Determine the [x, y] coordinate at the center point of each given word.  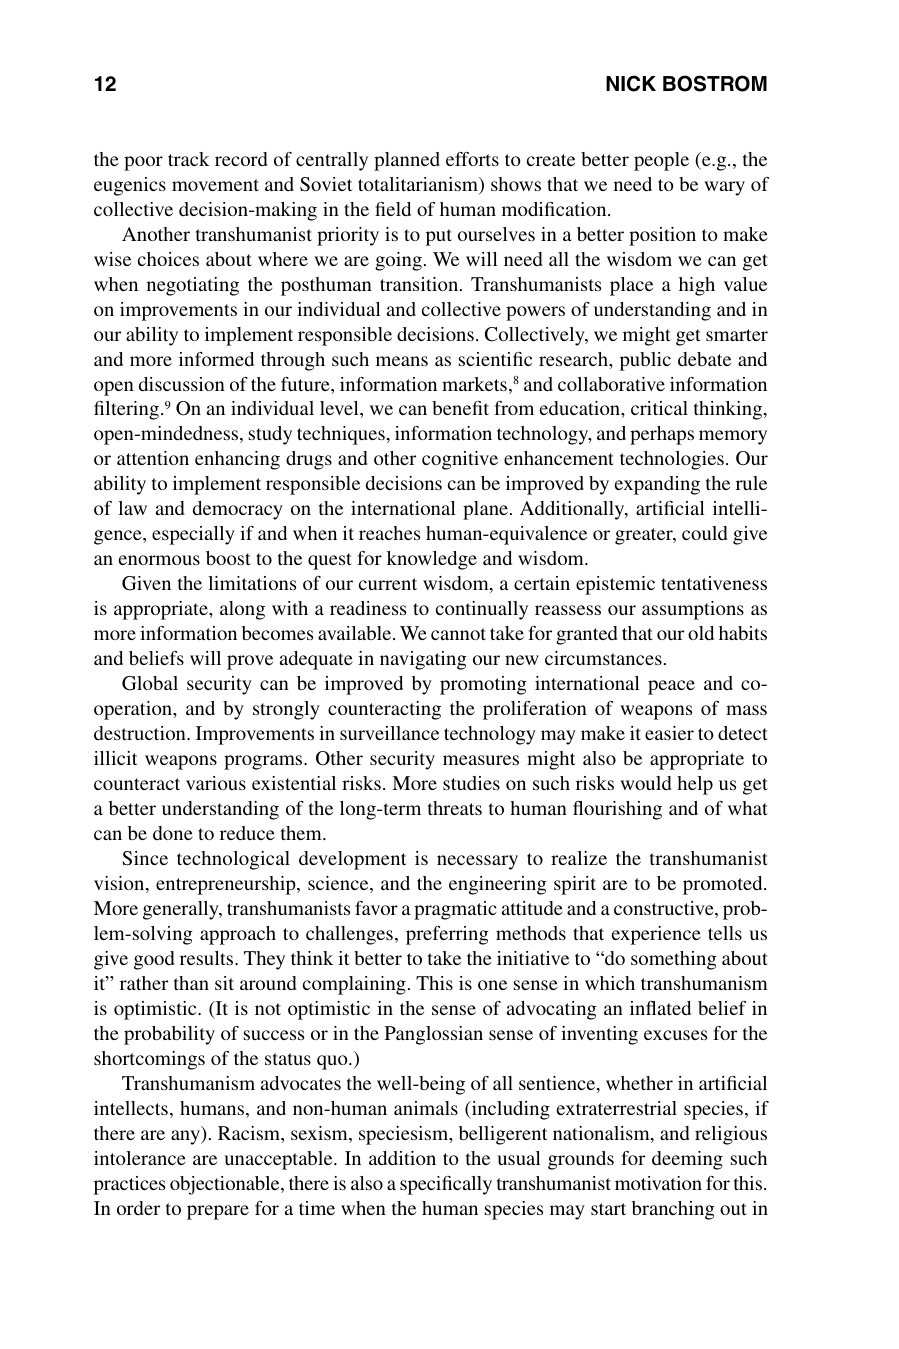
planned [407, 161]
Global [150, 683]
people [661, 161]
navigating [423, 660]
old [701, 633]
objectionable [226, 1185]
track [189, 159]
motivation [658, 1183]
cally [472, 1185]
